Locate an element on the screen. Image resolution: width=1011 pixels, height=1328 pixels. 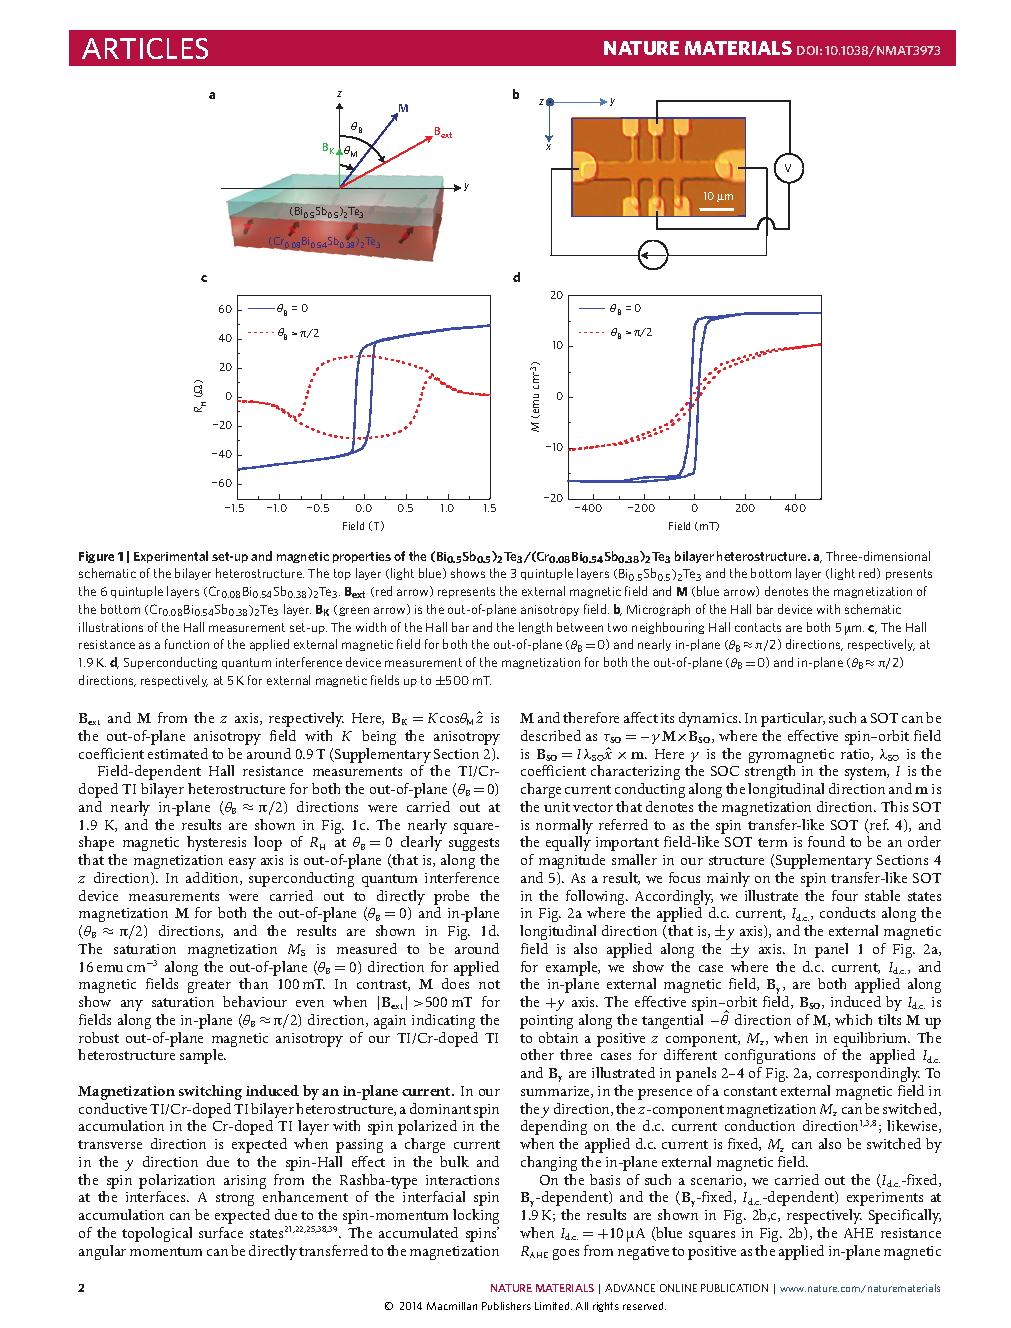
described is located at coordinates (551, 735).
